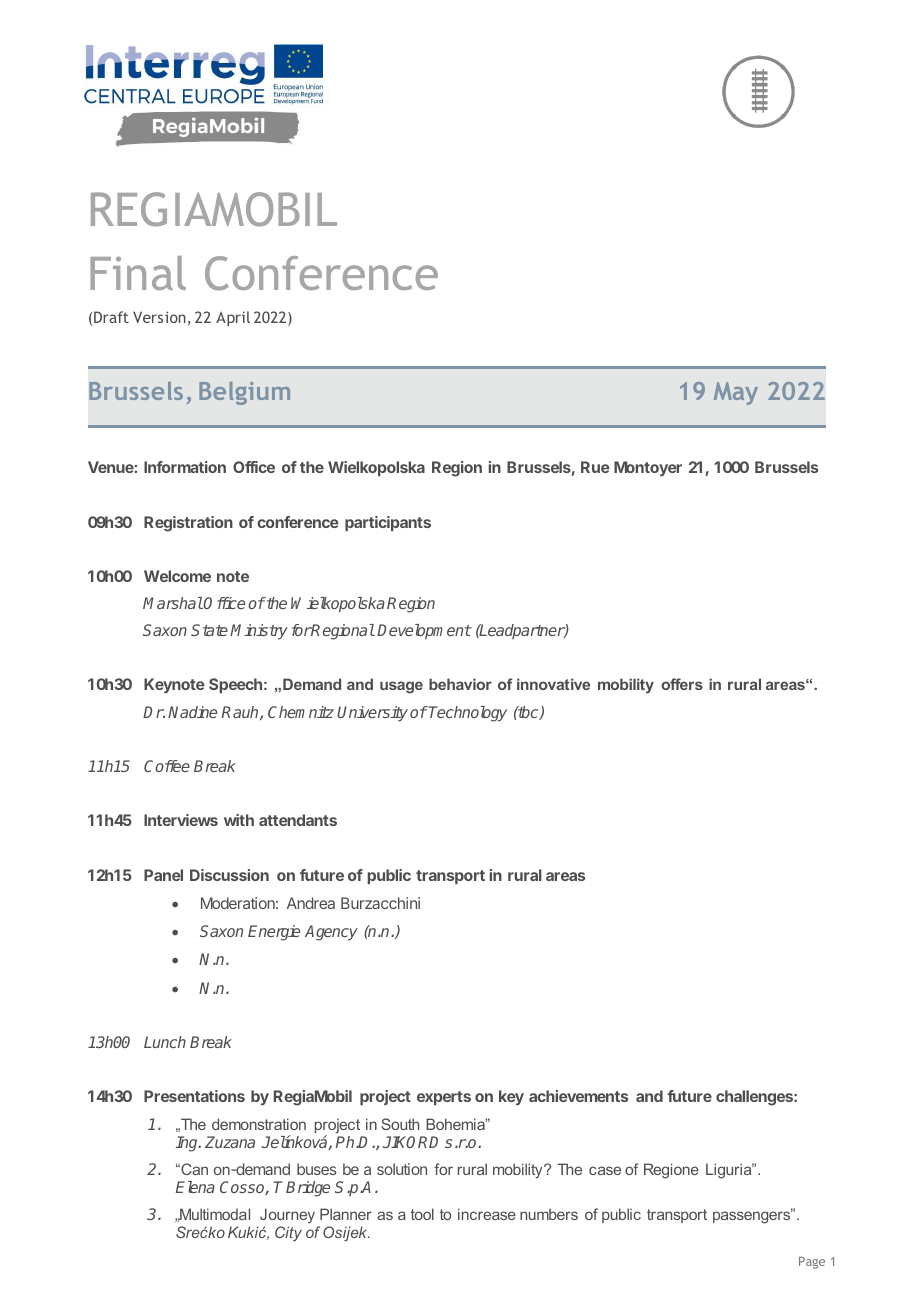  Describe the element at coordinates (159, 317) in the document. I see `Version` at that location.
